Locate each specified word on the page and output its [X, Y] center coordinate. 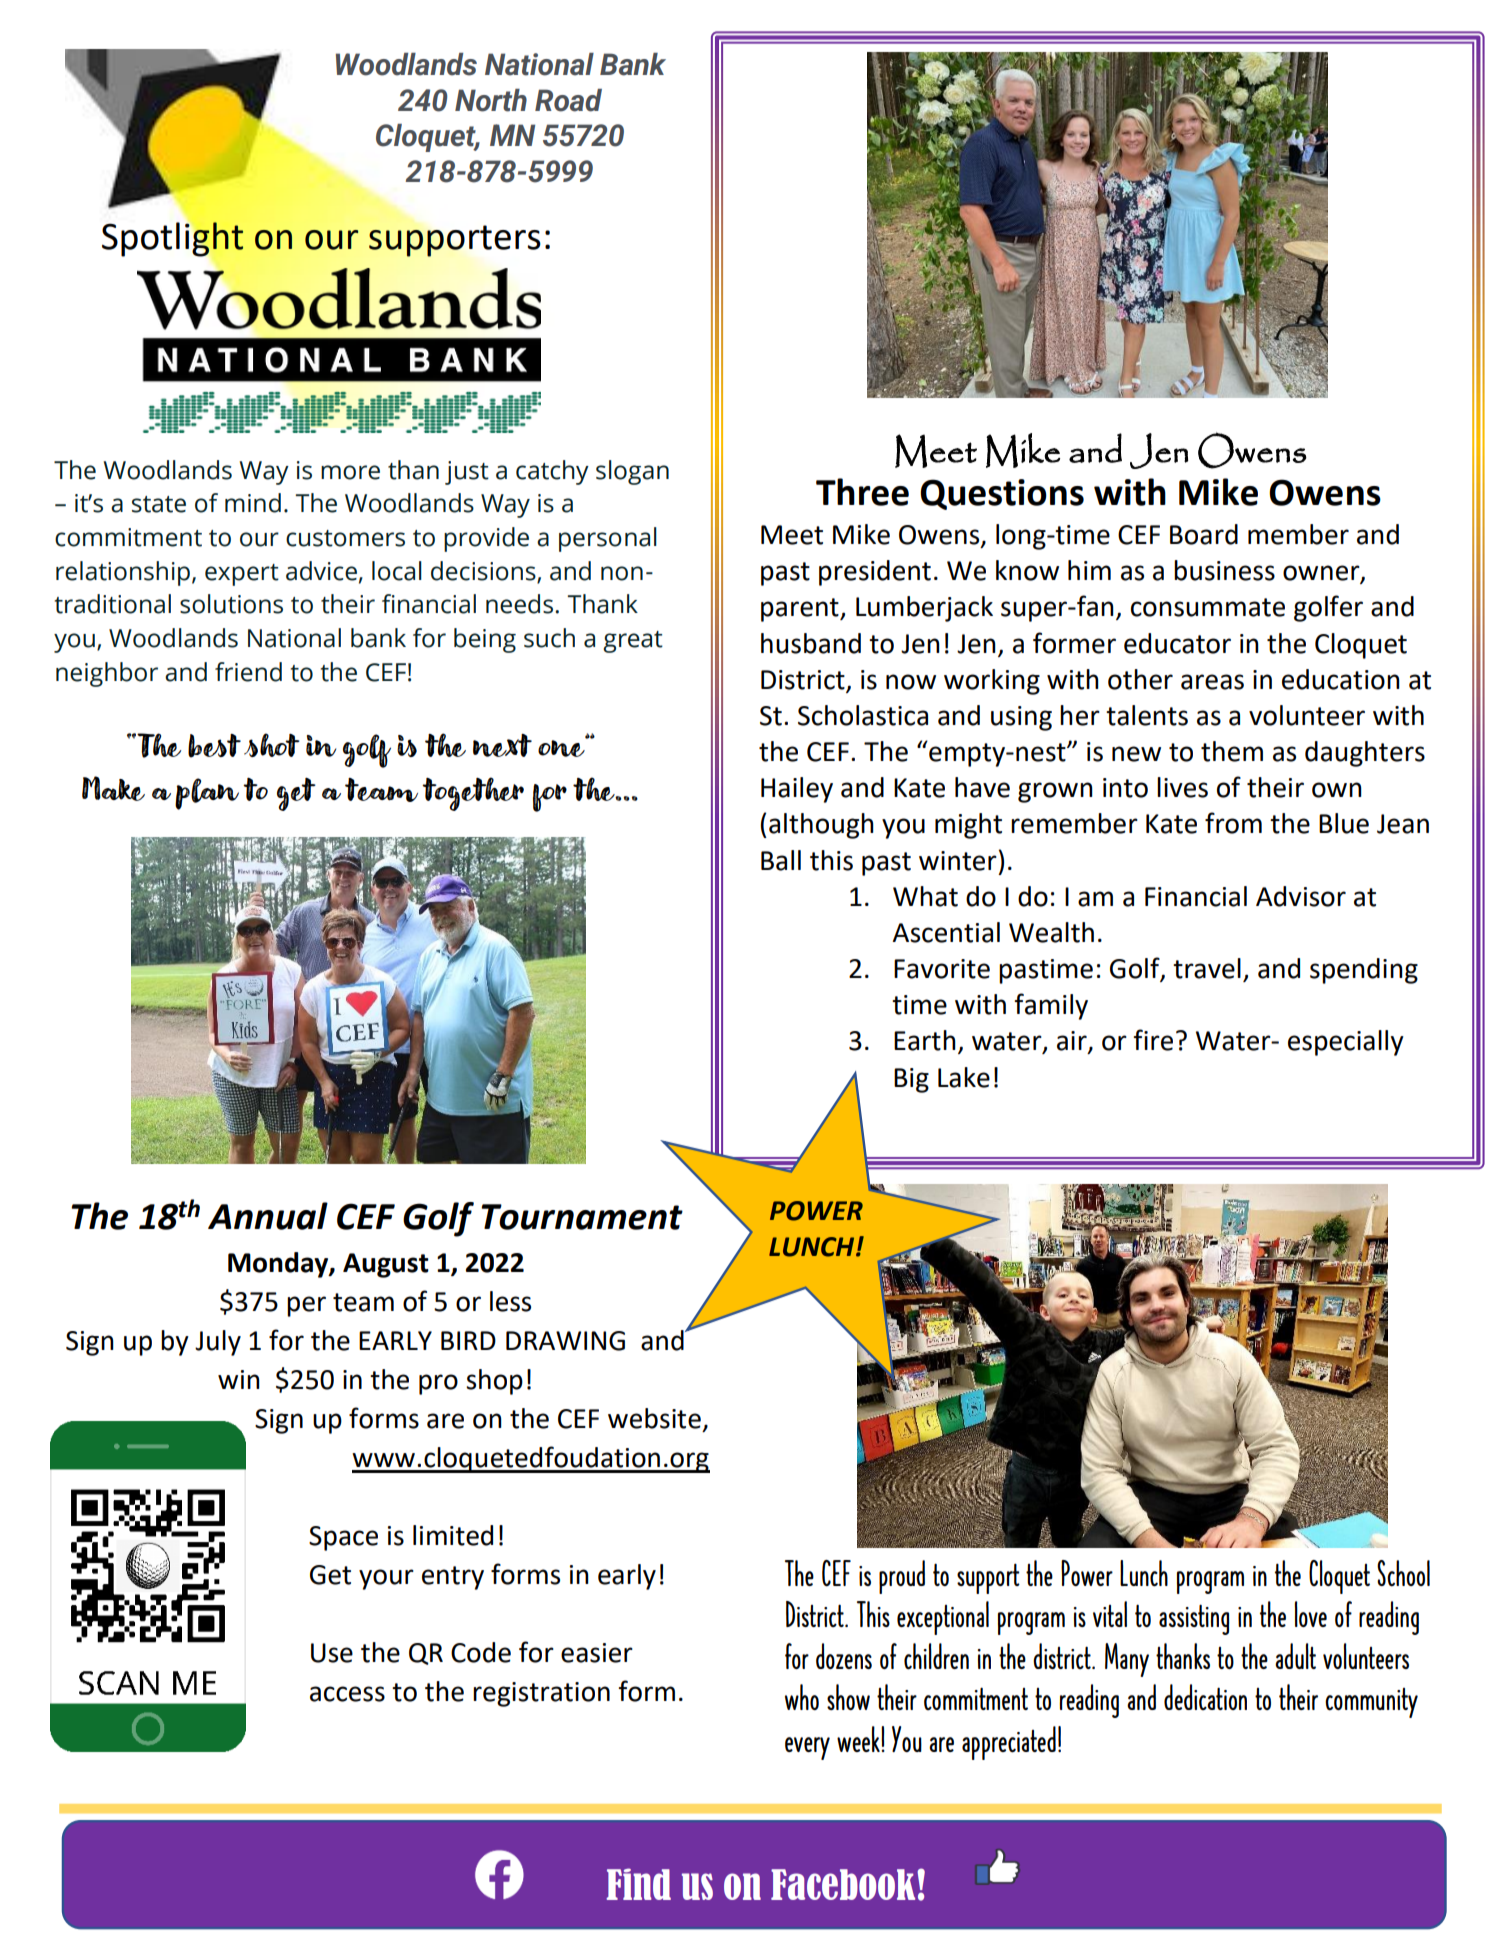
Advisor [1301, 896]
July [218, 1343]
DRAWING [565, 1341]
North [491, 100]
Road [568, 100]
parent [801, 610]
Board [1204, 534]
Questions [1002, 494]
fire [1153, 1040]
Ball [781, 860]
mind [253, 503]
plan [207, 794]
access [347, 1694]
